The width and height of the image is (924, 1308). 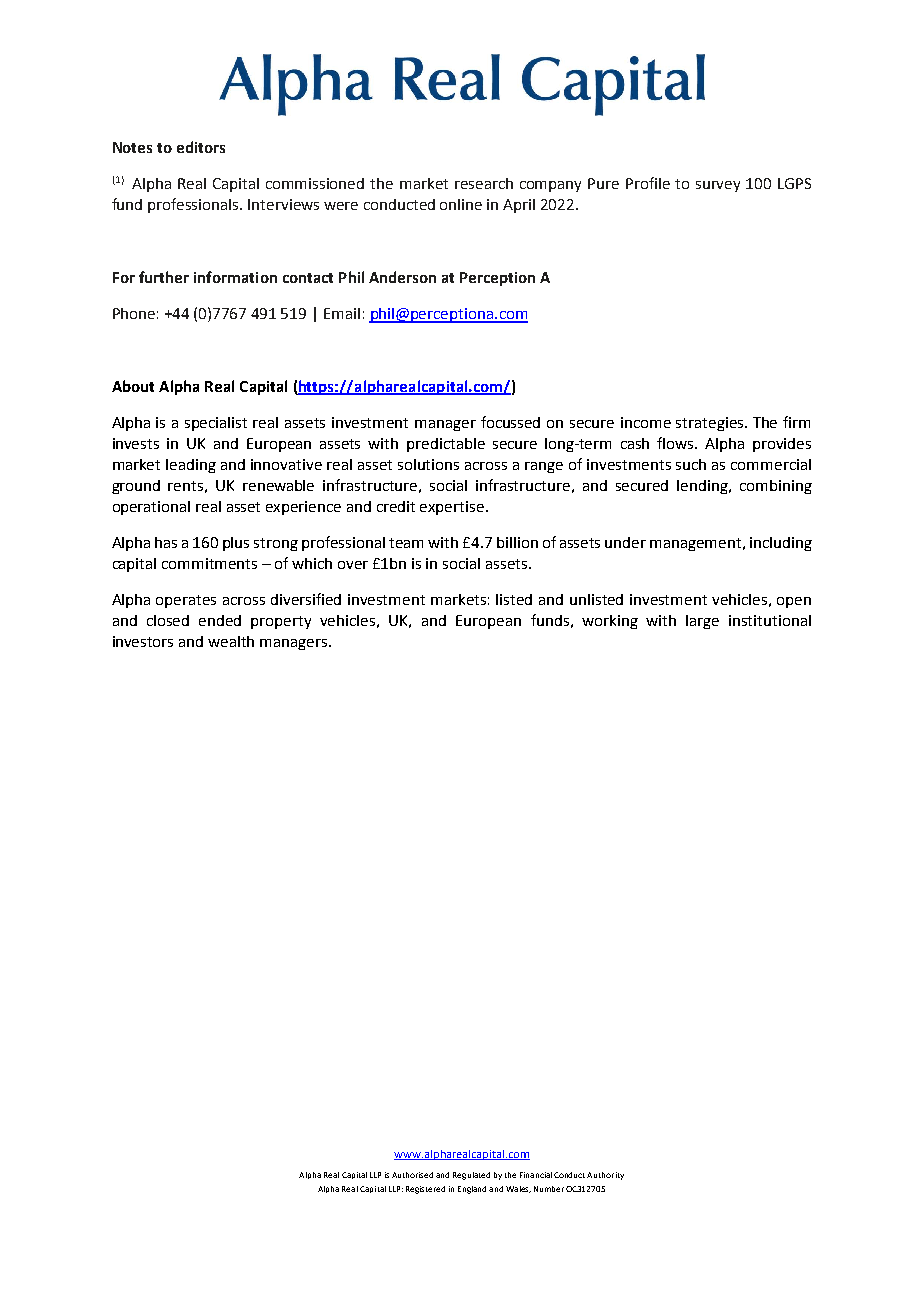 What do you see at coordinates (412, 1175) in the image?
I see `Authorised` at bounding box center [412, 1175].
